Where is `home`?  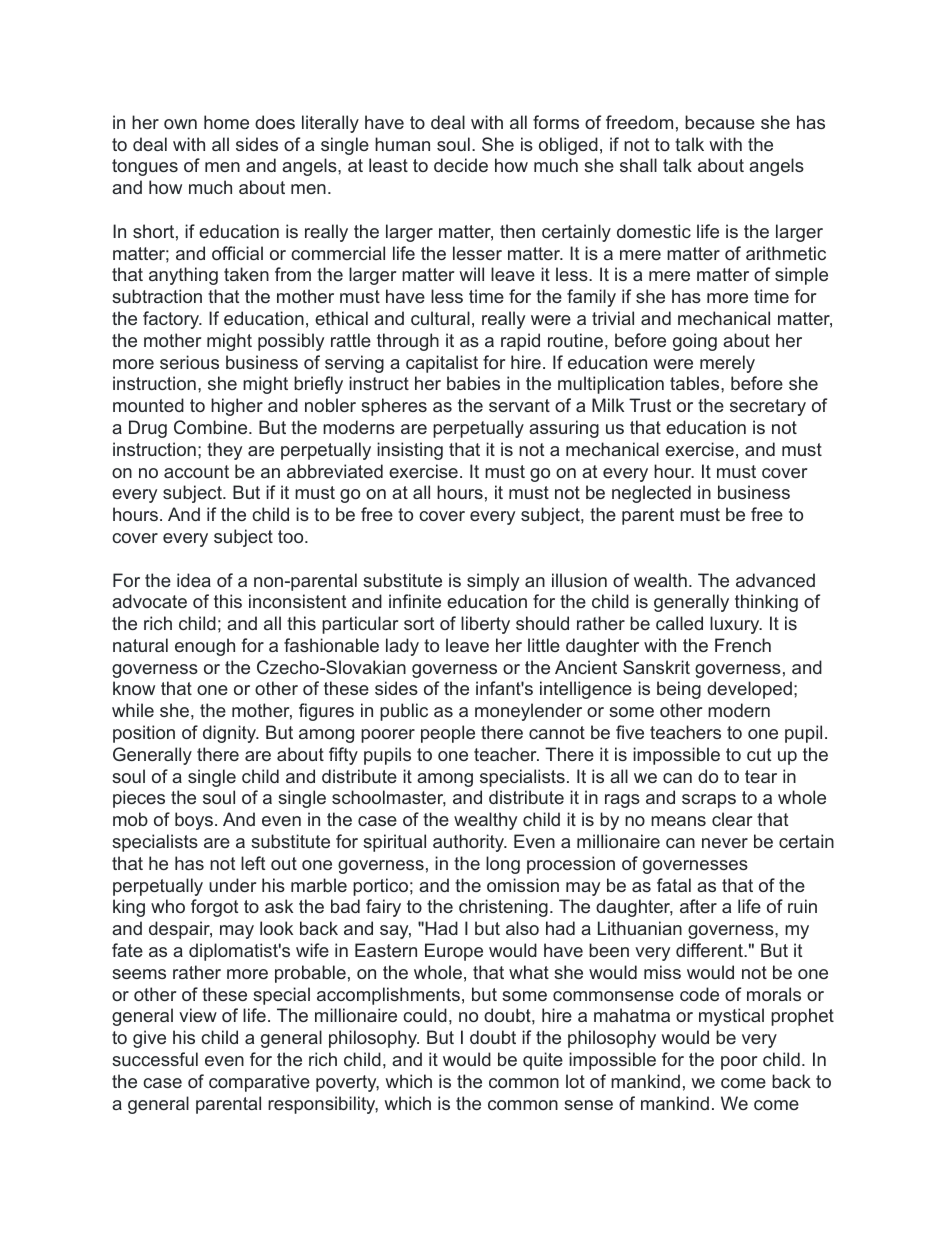
home is located at coordinates (226, 122).
